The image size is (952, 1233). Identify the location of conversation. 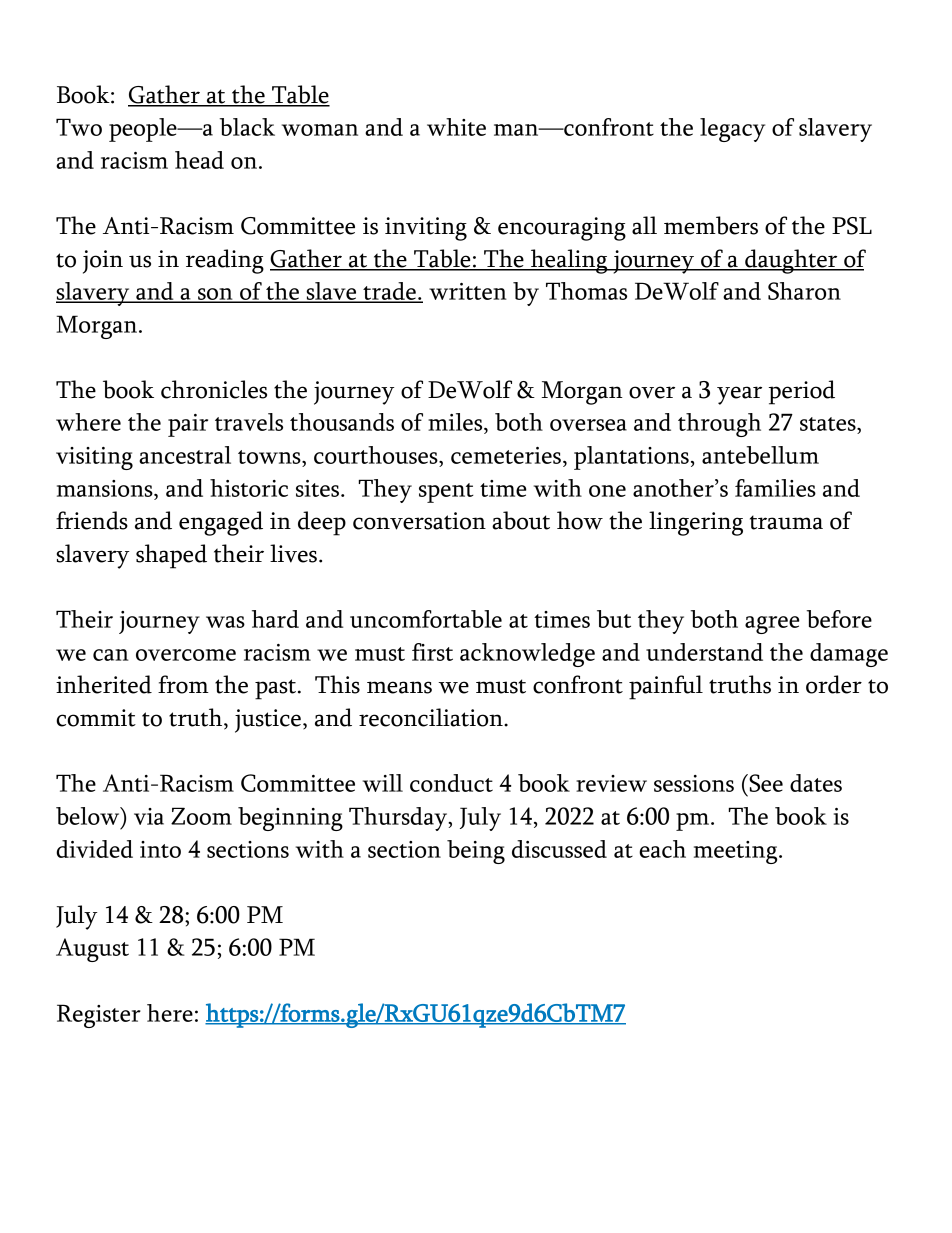
(419, 521).
